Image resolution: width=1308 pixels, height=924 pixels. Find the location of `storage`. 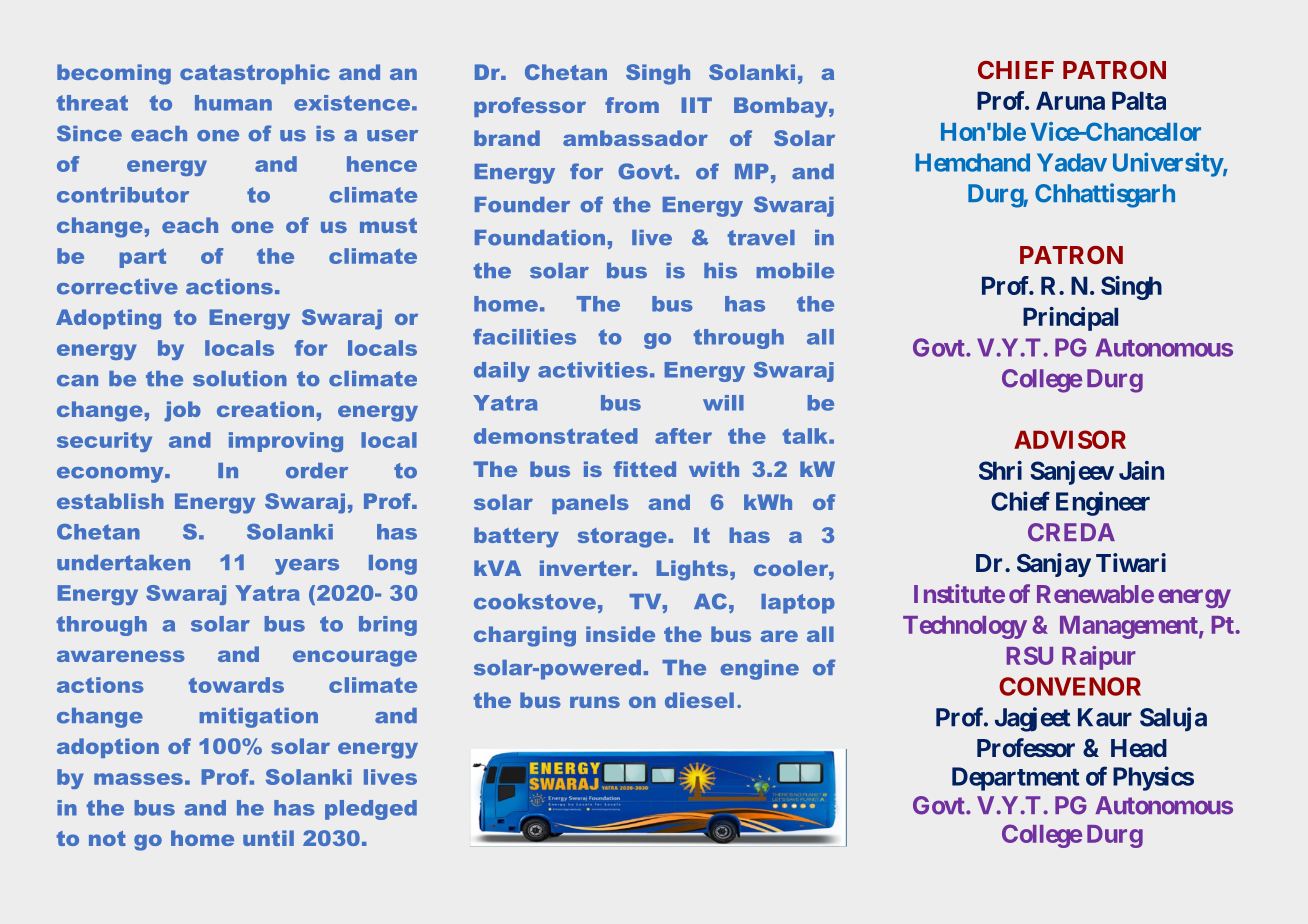

storage is located at coordinates (622, 538).
